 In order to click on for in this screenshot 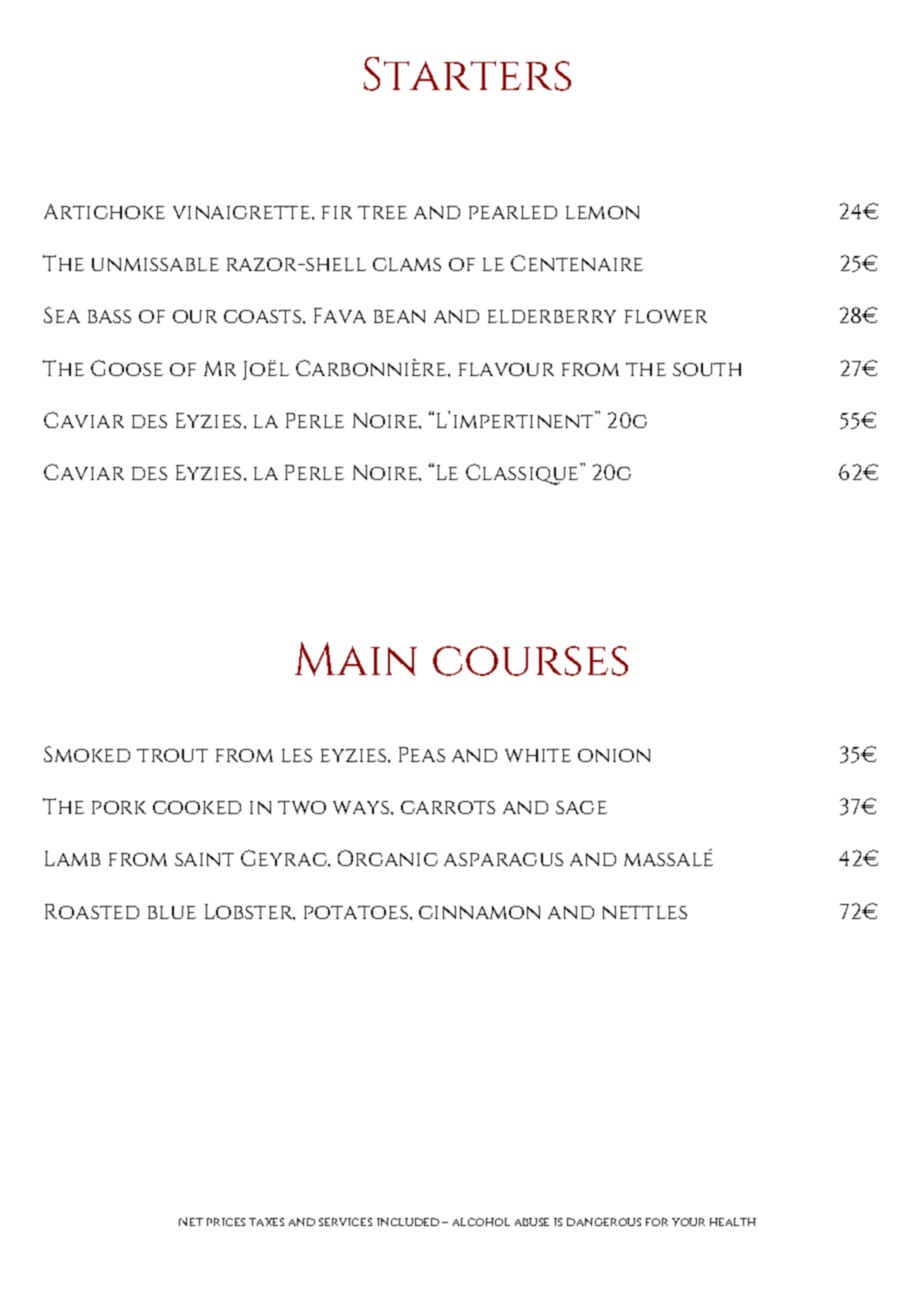, I will do `click(657, 1222)`.
